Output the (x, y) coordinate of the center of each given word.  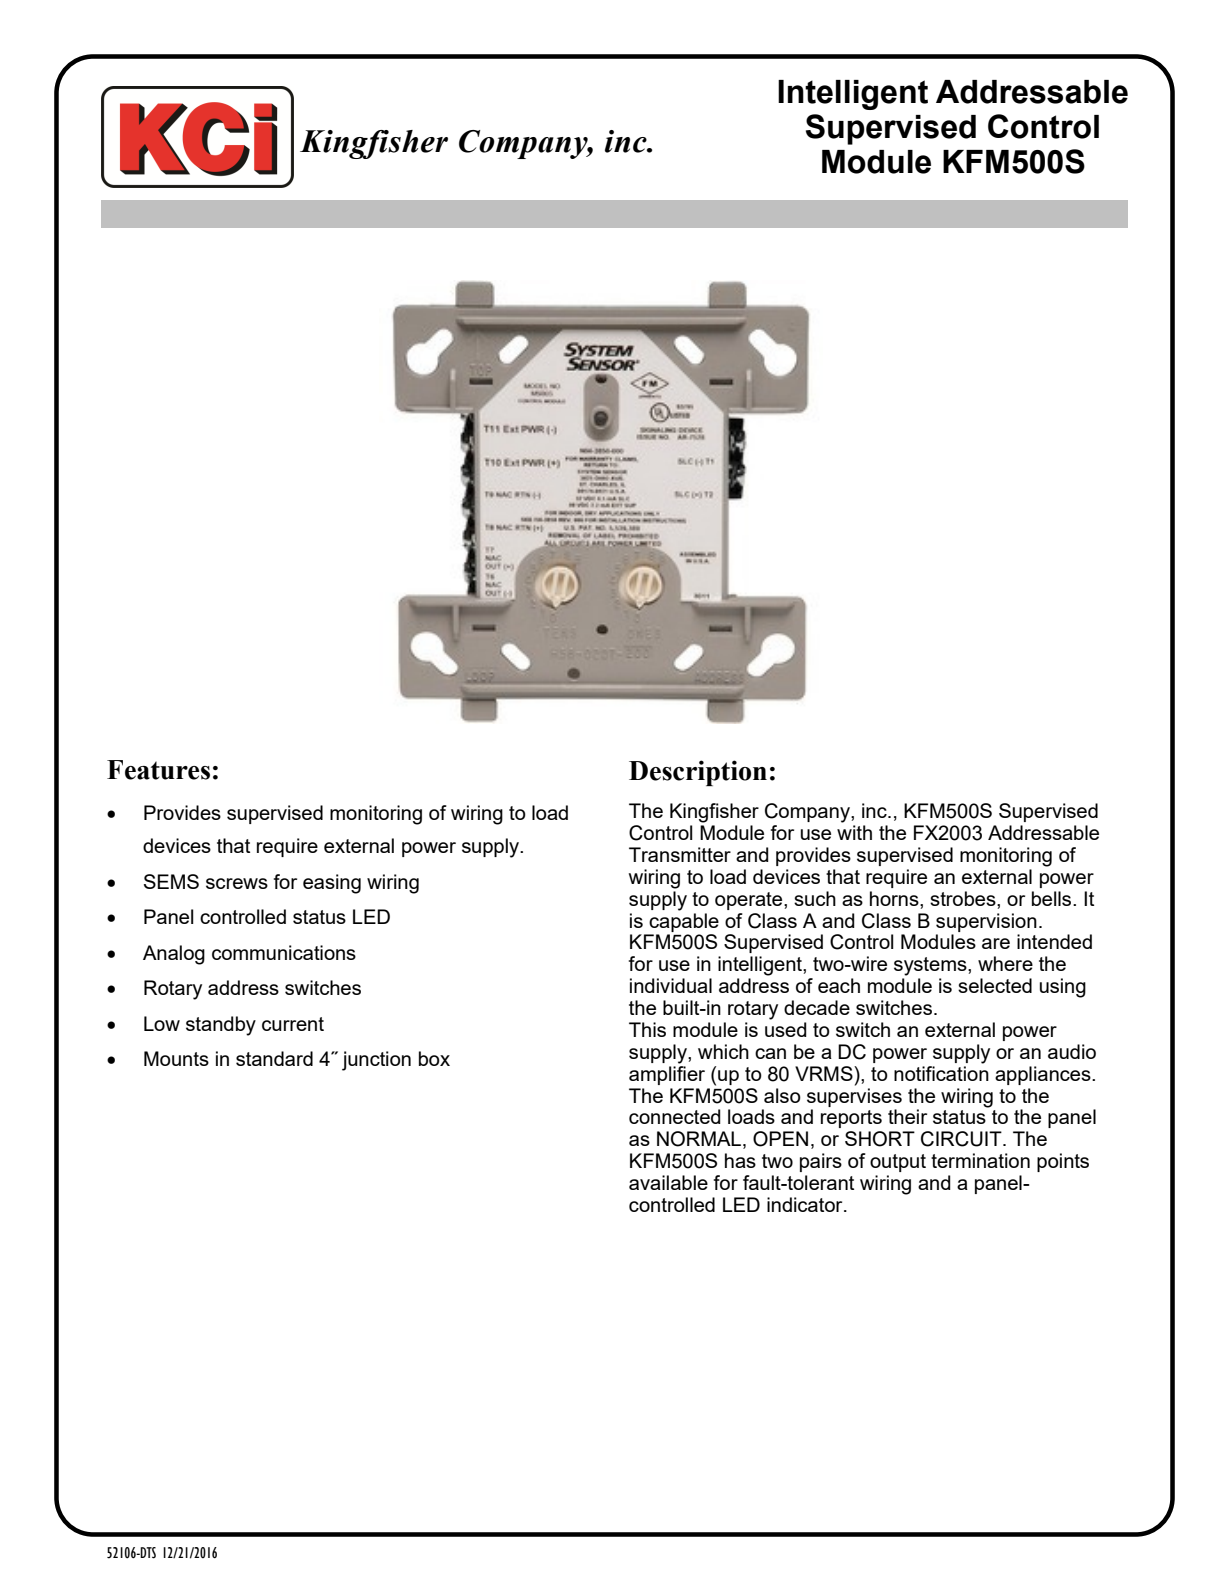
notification (941, 1072)
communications (284, 952)
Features (158, 770)
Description (698, 773)
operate (750, 901)
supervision (986, 922)
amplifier (667, 1074)
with (854, 832)
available (668, 1182)
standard (274, 1058)
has (740, 1160)
